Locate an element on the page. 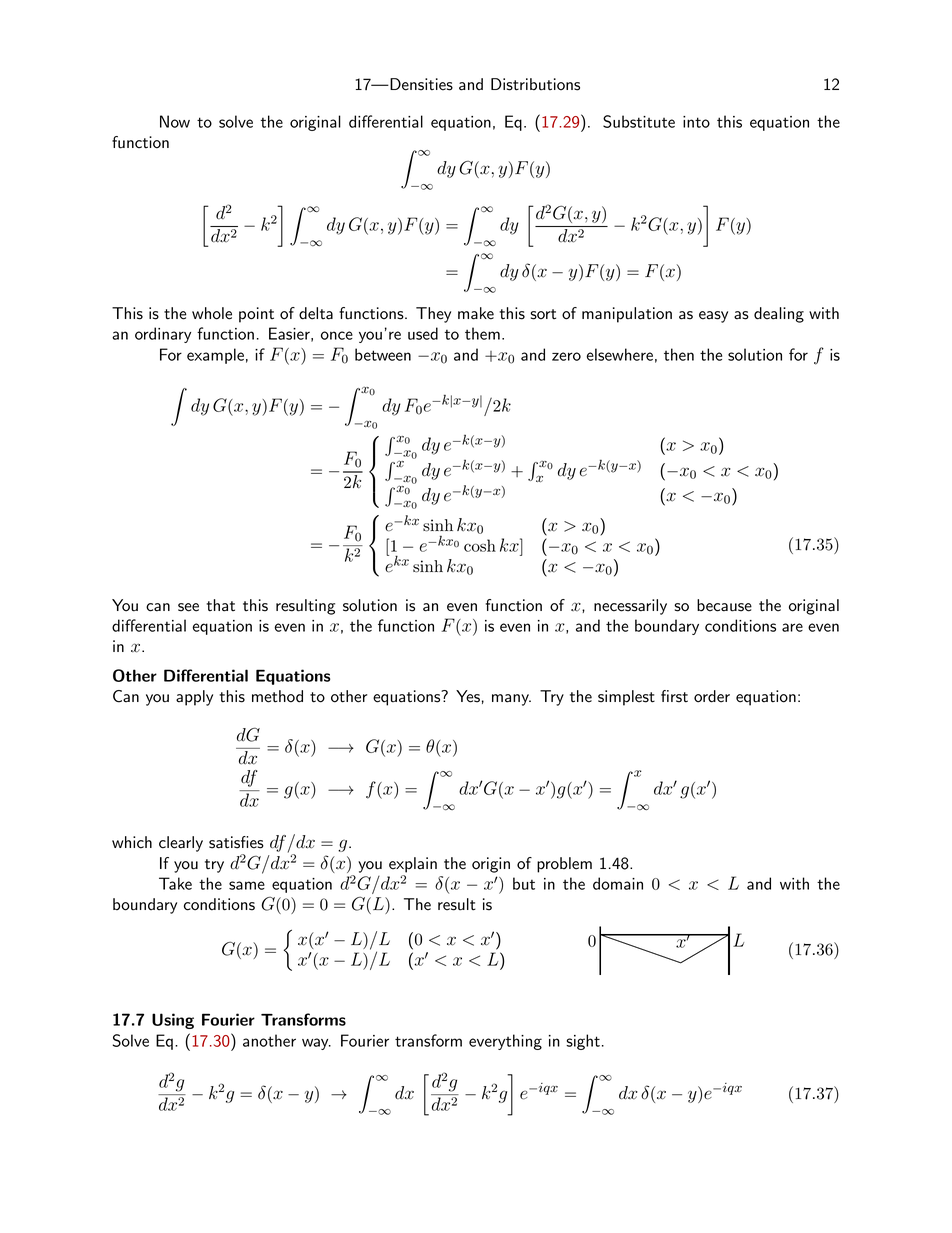 The height and width of the image is (1233, 952). into is located at coordinates (696, 122).
